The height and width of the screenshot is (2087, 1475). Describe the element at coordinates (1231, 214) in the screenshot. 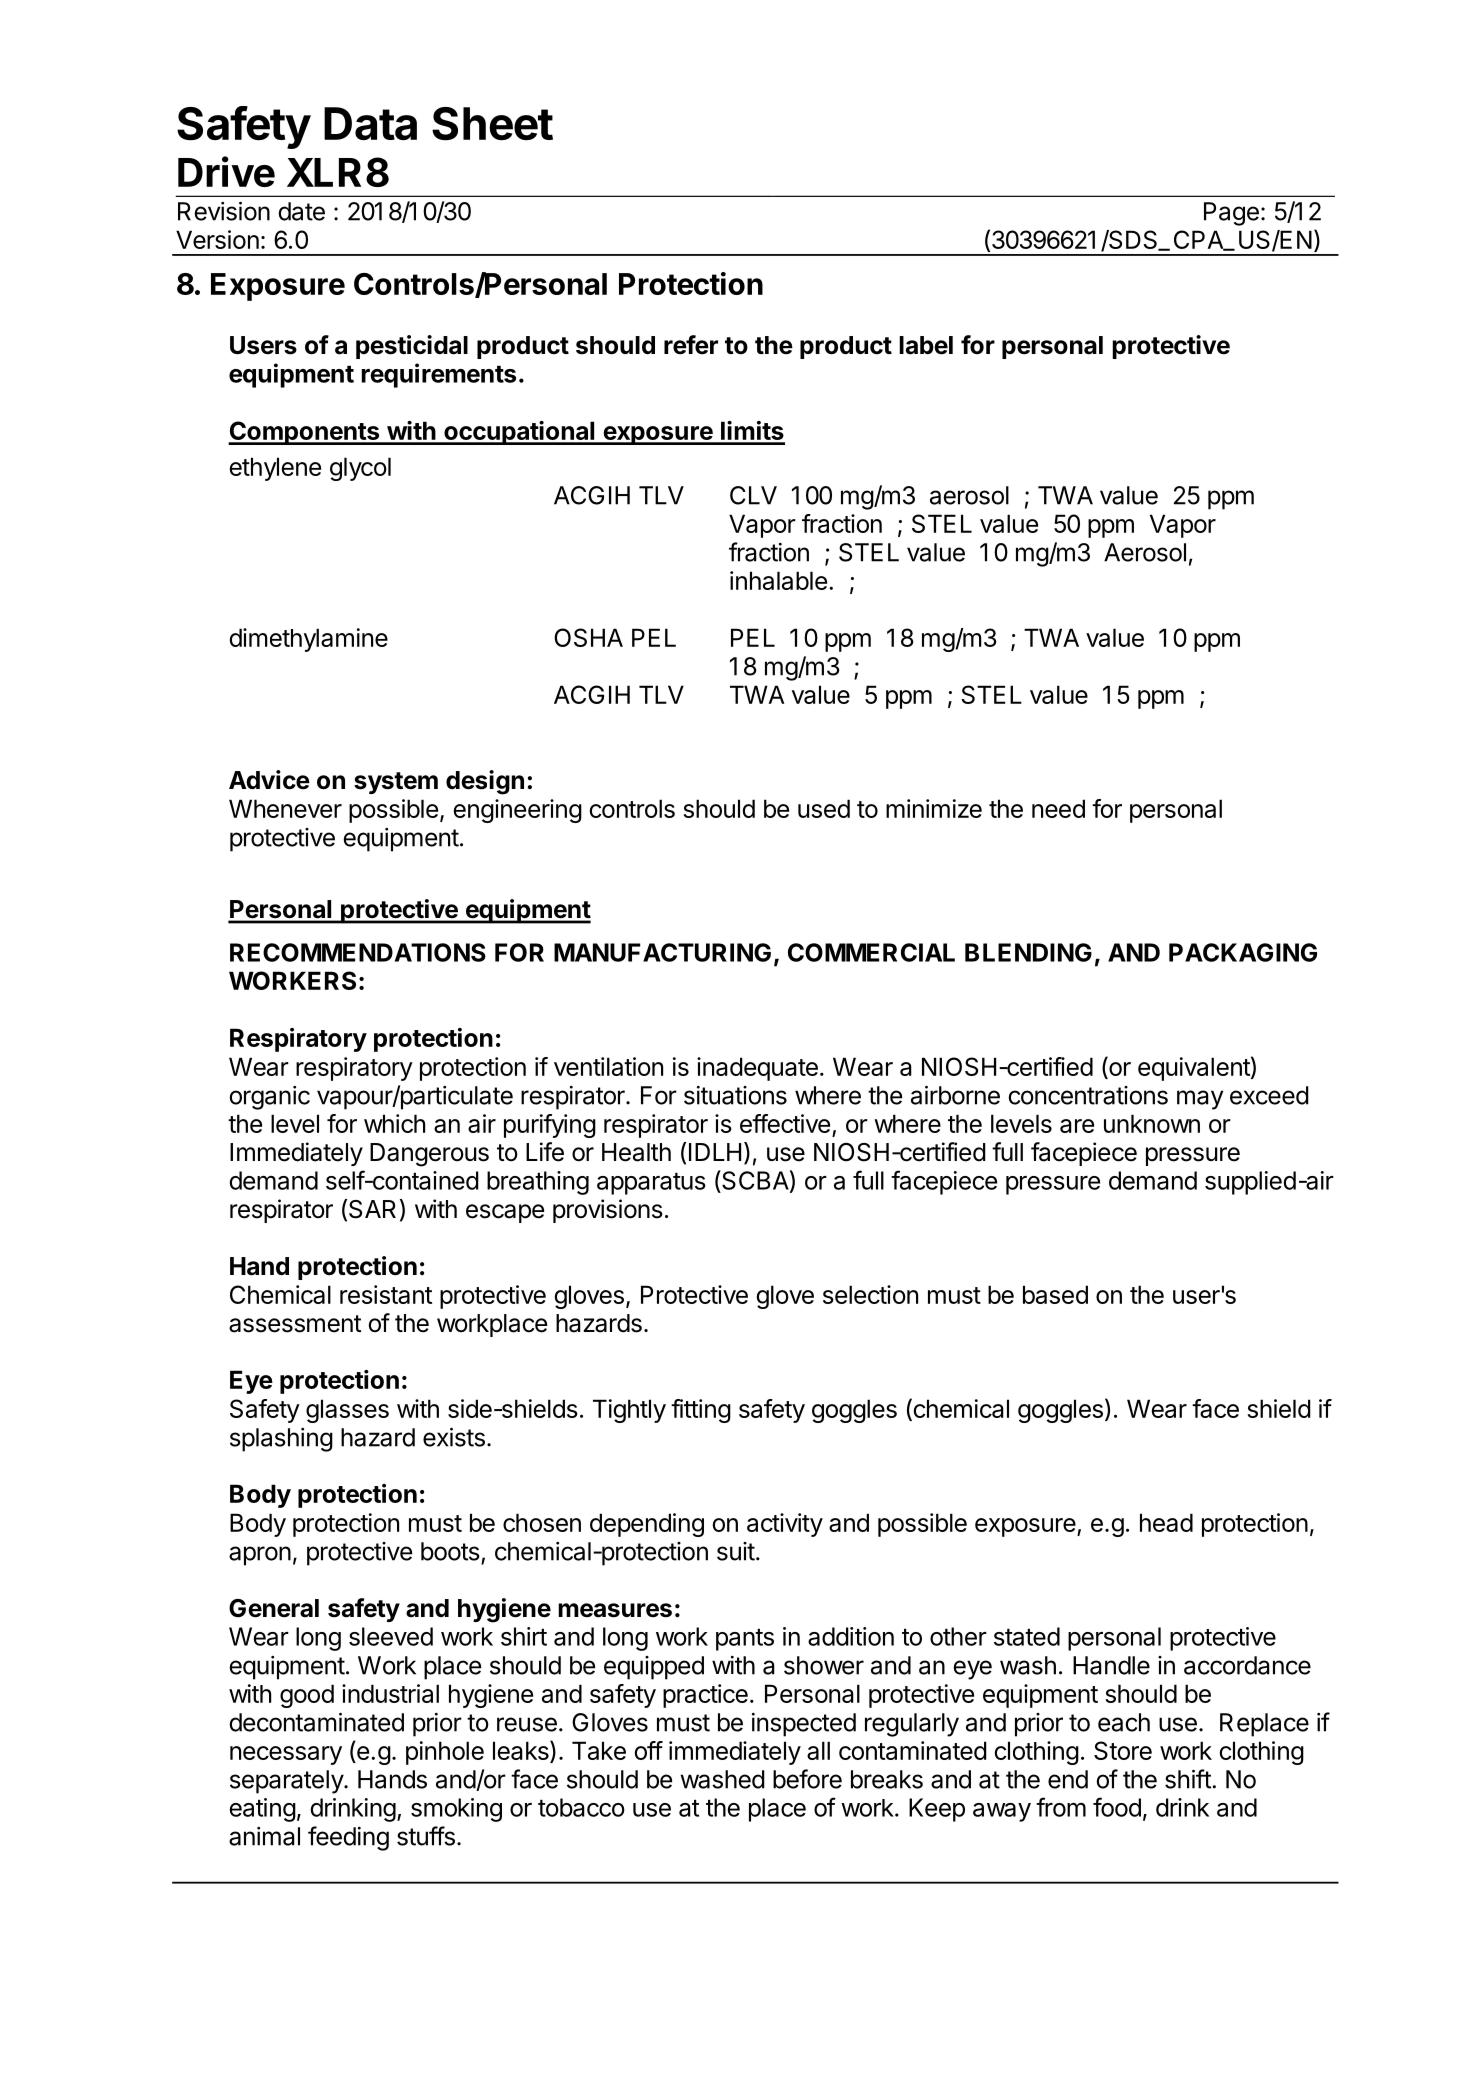

I see `Page` at that location.
